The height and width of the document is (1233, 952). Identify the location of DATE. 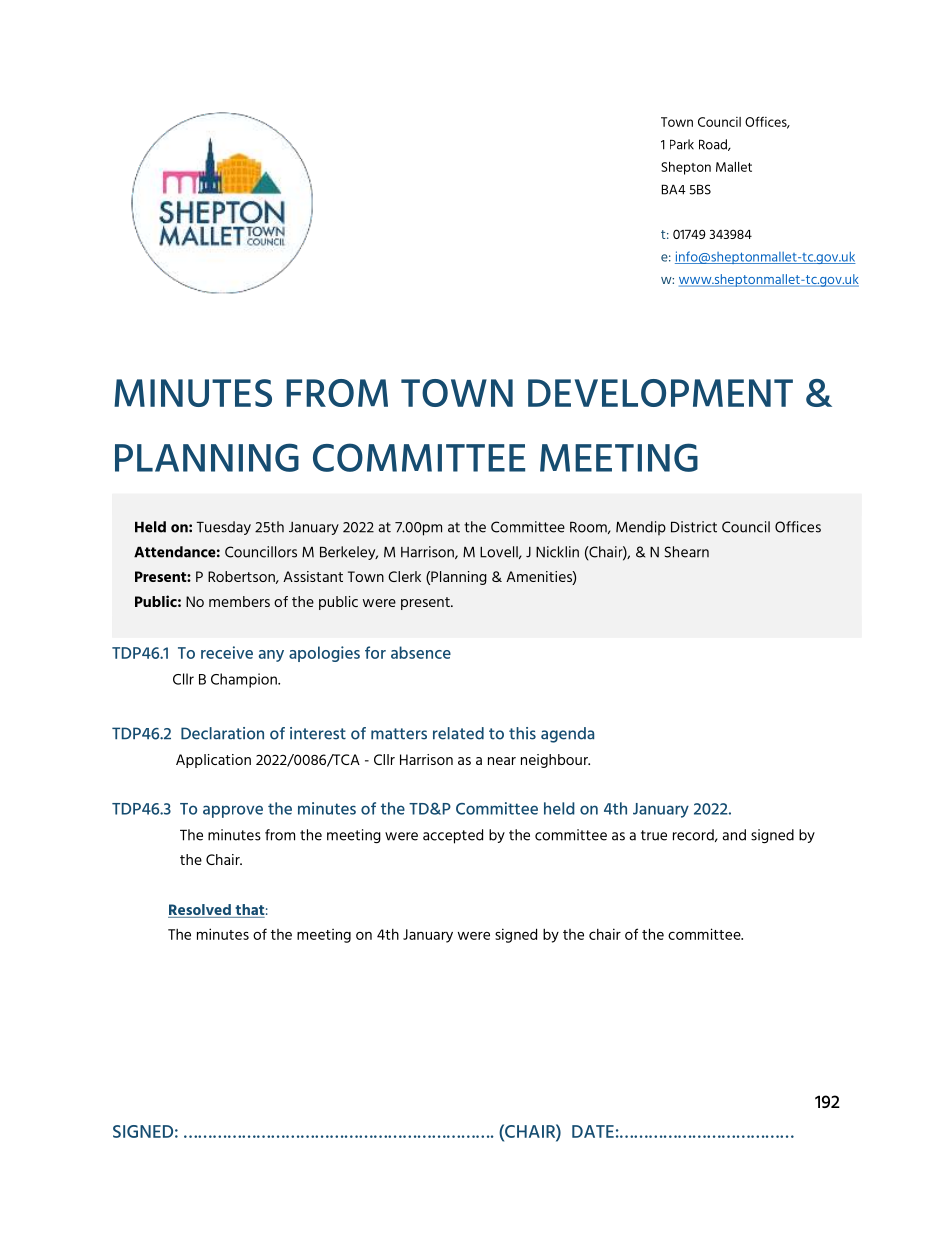
(593, 1131).
